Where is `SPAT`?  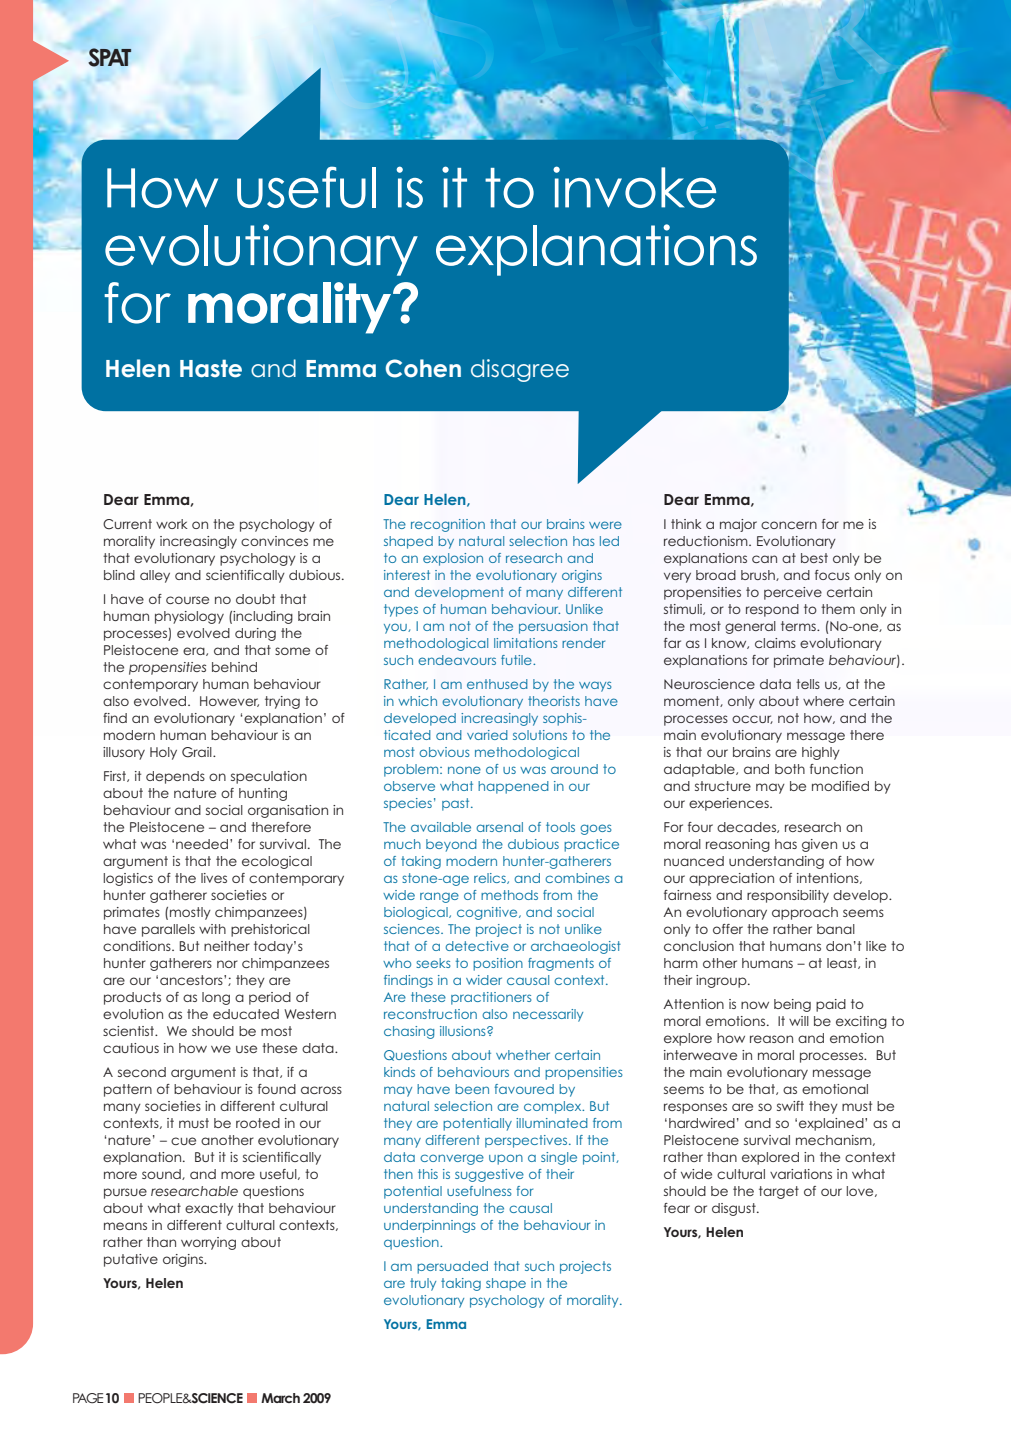
SPAT is located at coordinates (110, 57).
